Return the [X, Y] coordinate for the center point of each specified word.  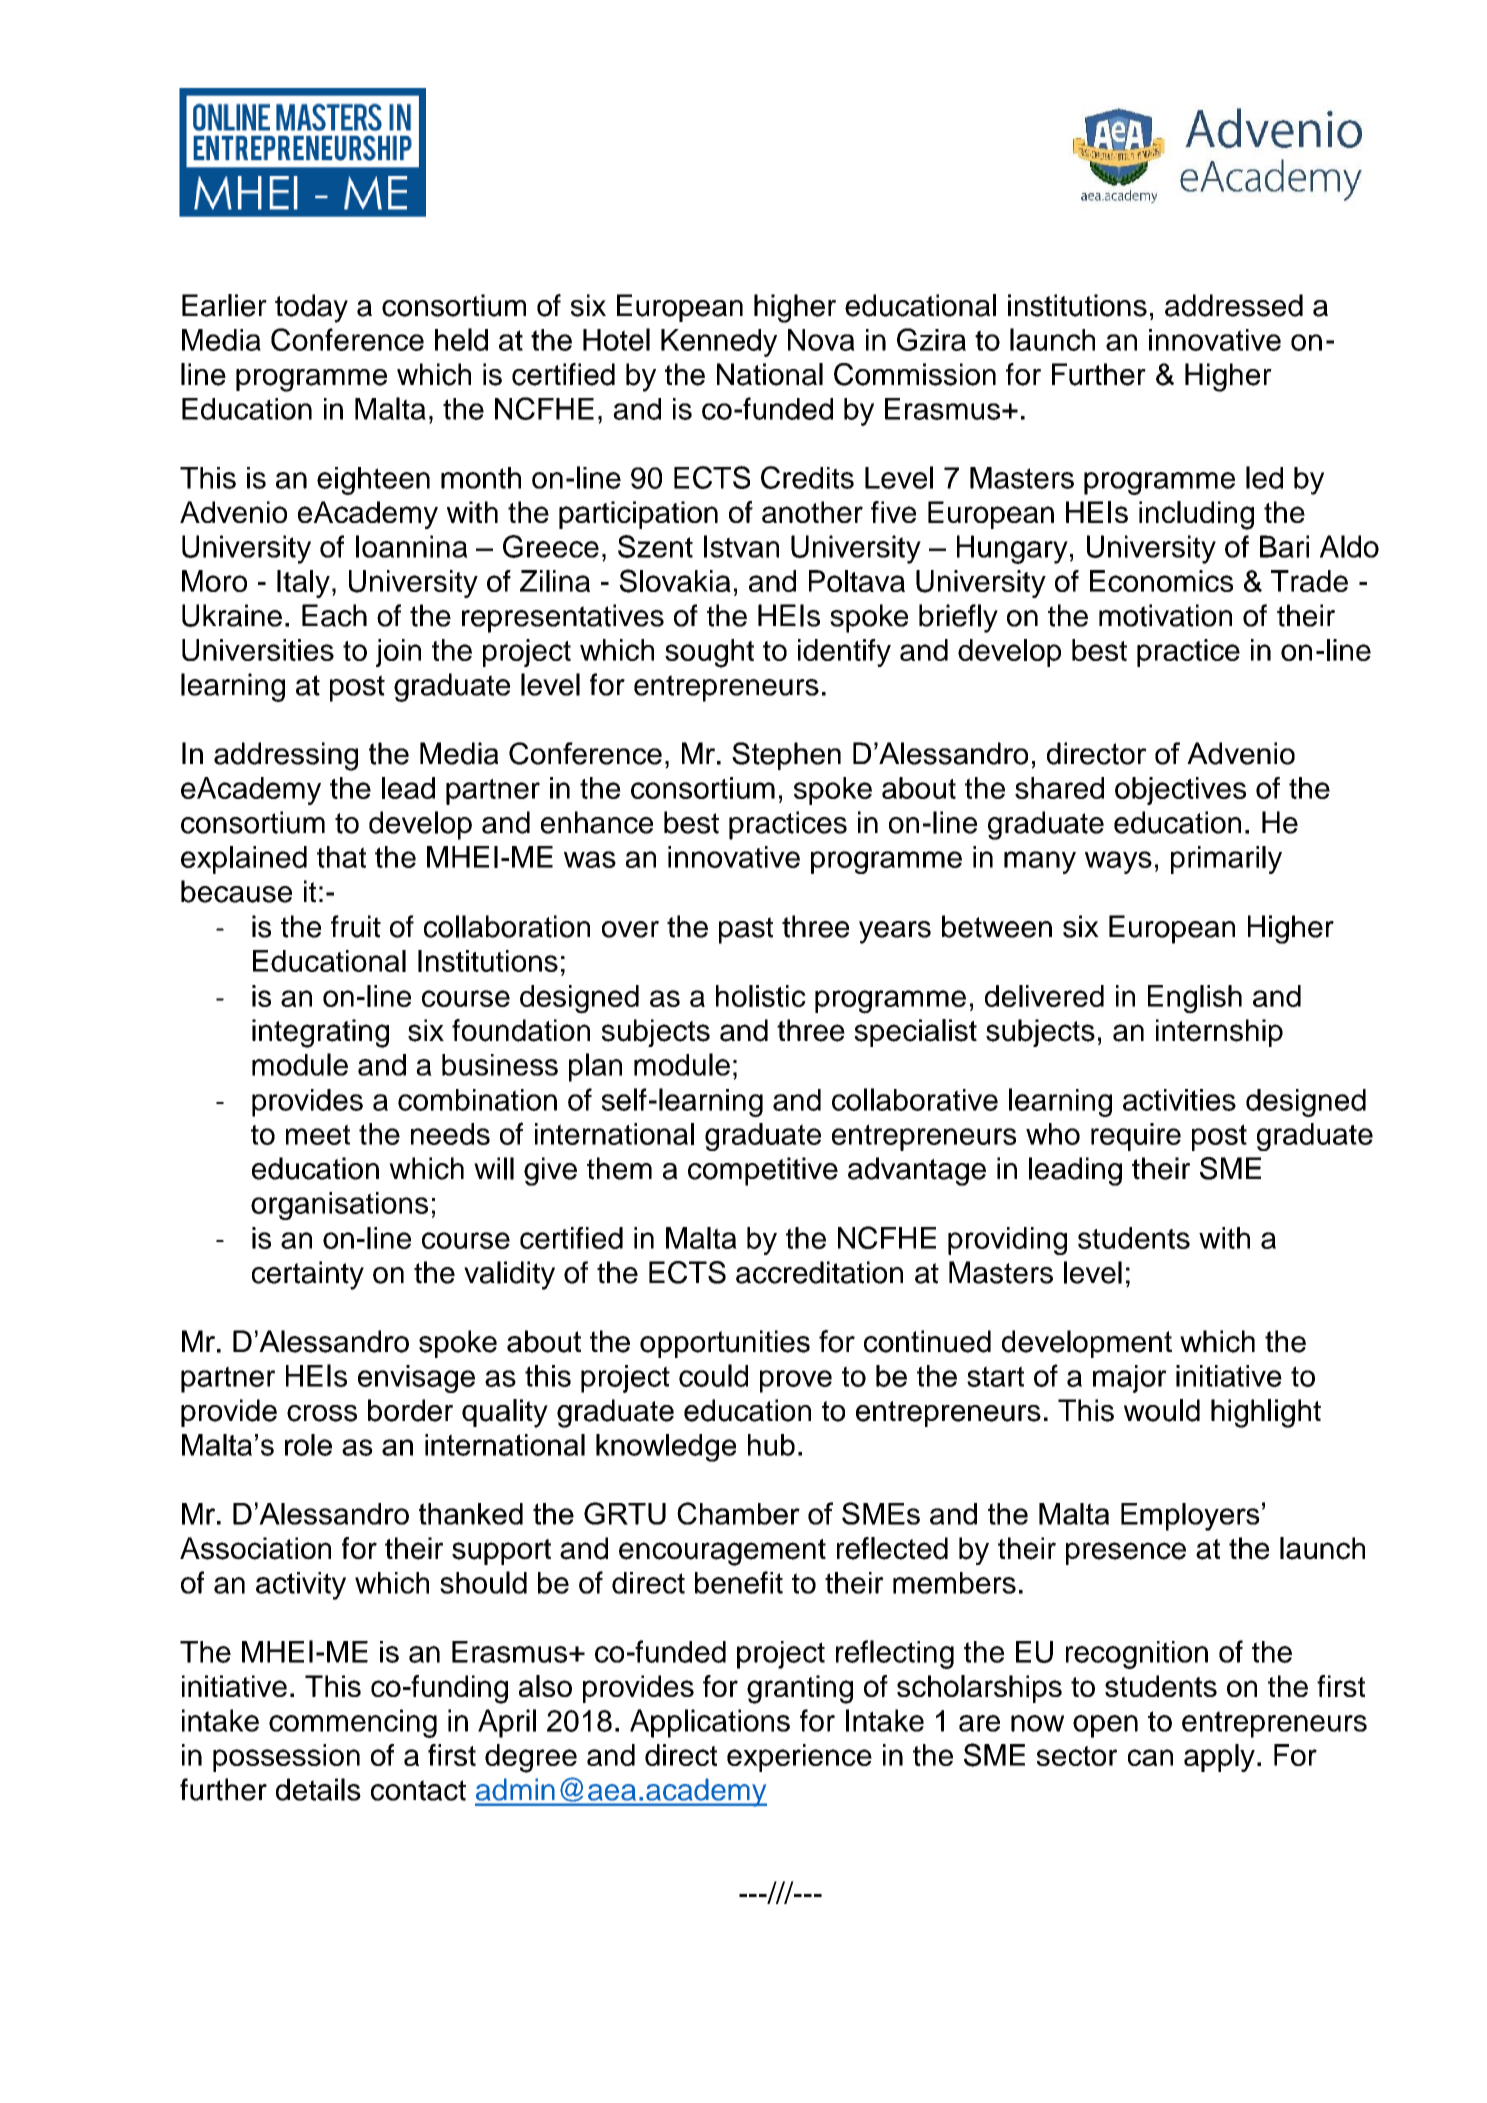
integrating [320, 1033]
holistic [761, 996]
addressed [1234, 305]
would [1162, 1410]
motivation [1165, 615]
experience [799, 1758]
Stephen [786, 756]
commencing [353, 1723]
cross [322, 1413]
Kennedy [719, 343]
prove [796, 1381]
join [398, 653]
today [311, 308]
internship [1219, 1033]
